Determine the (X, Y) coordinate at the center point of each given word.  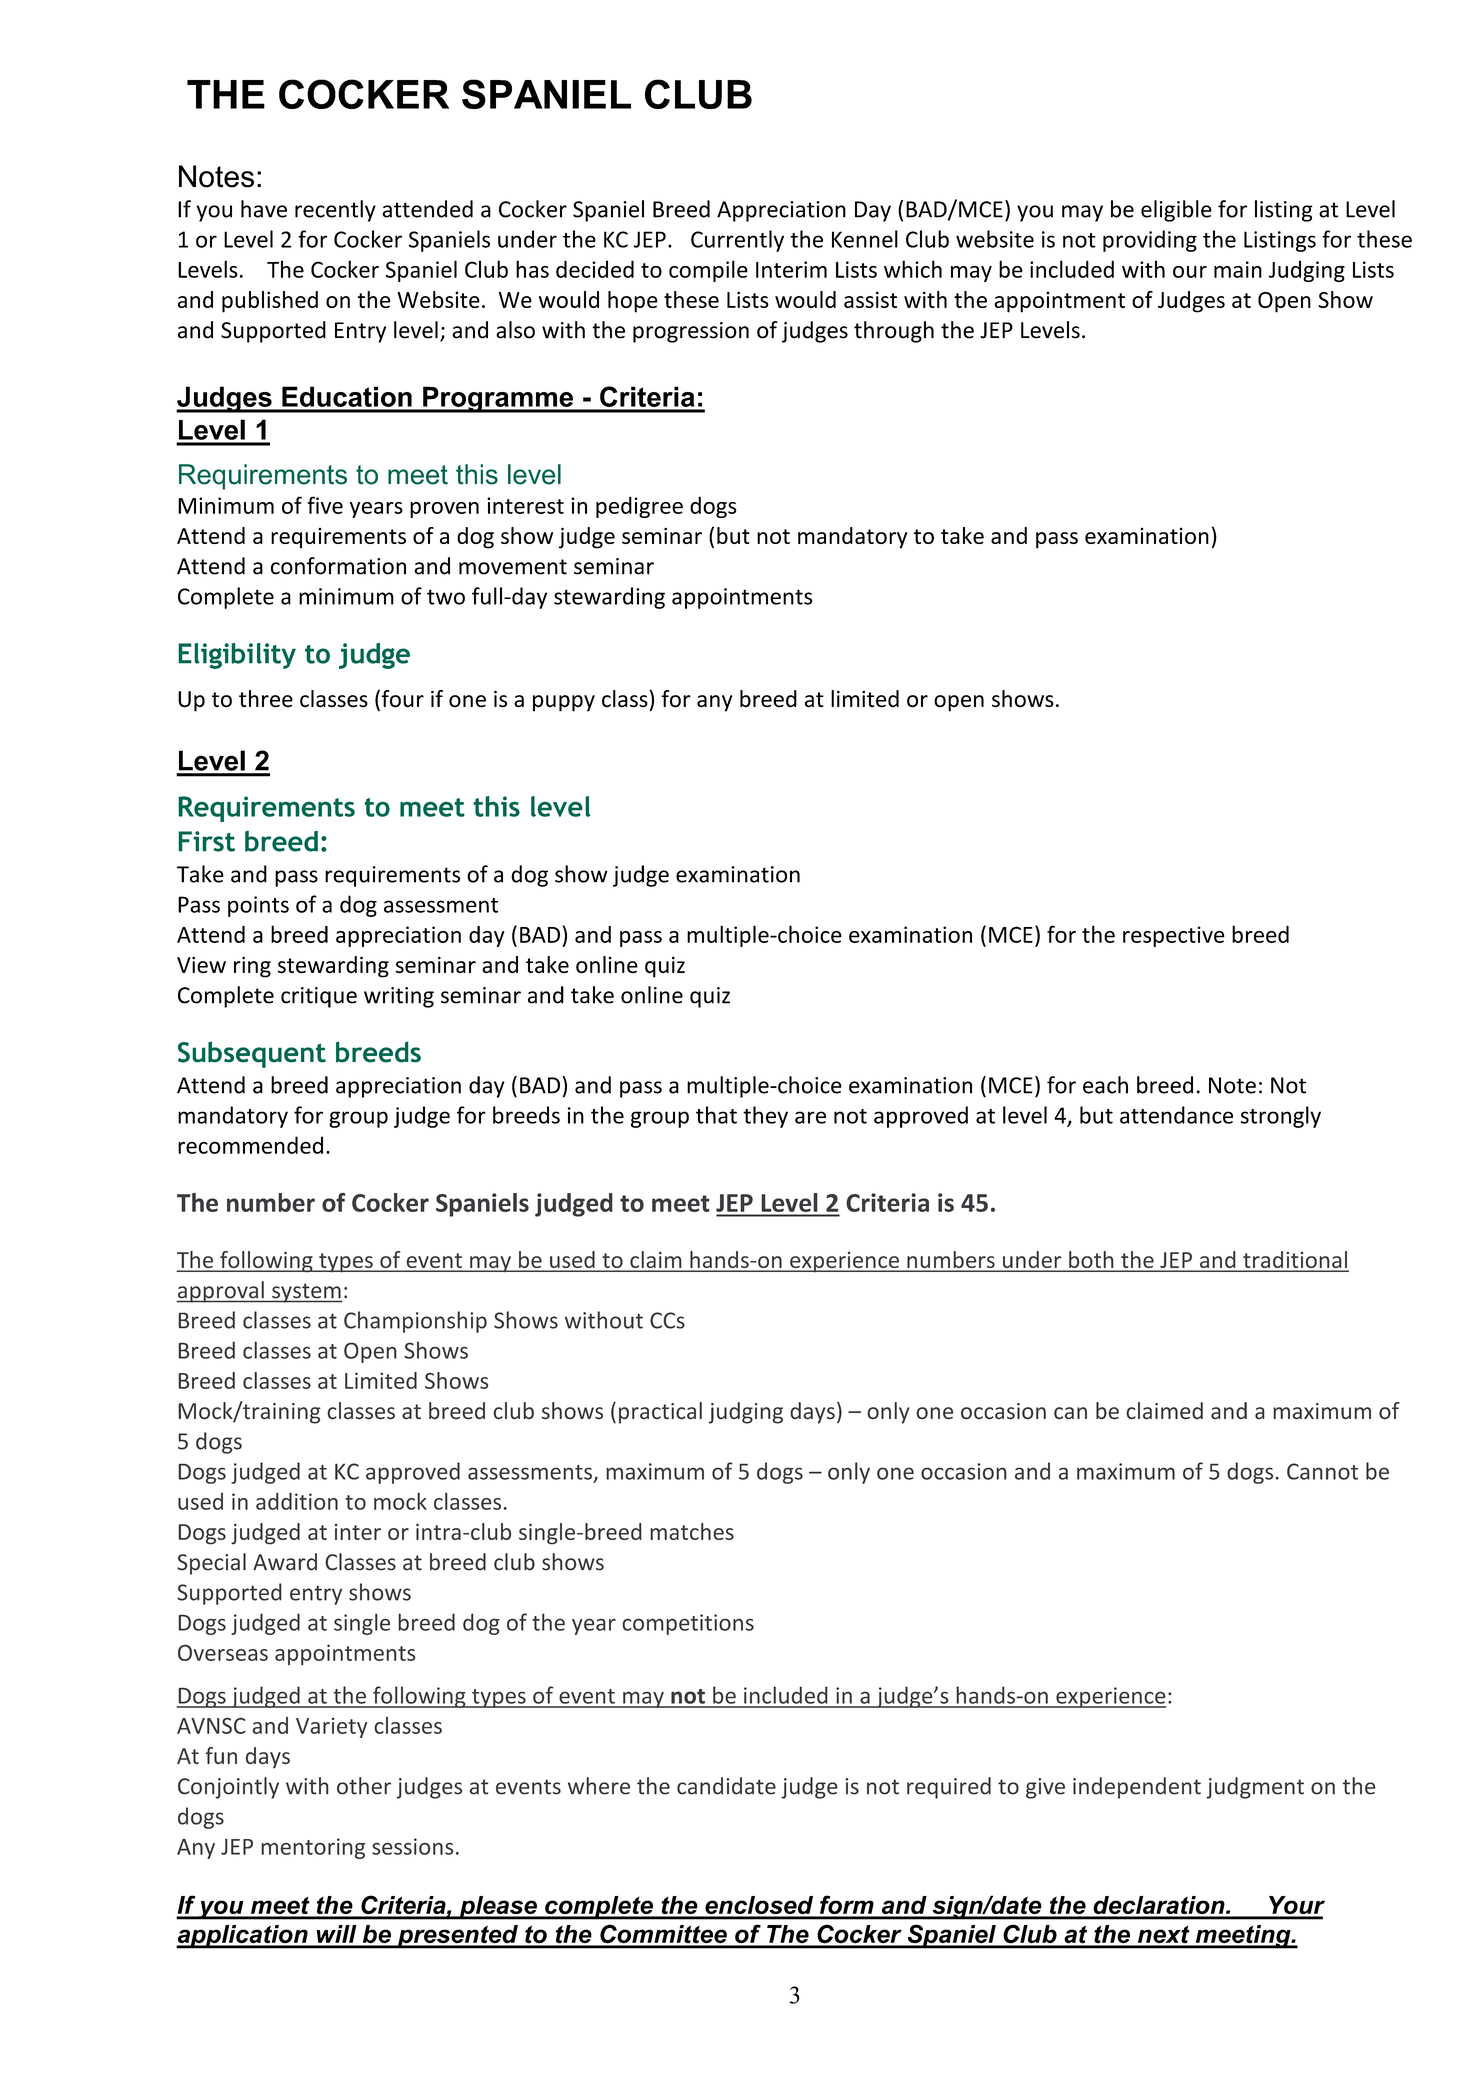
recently (335, 211)
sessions (412, 1846)
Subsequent (252, 1054)
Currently (737, 241)
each (1105, 1085)
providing (1150, 241)
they (765, 1117)
